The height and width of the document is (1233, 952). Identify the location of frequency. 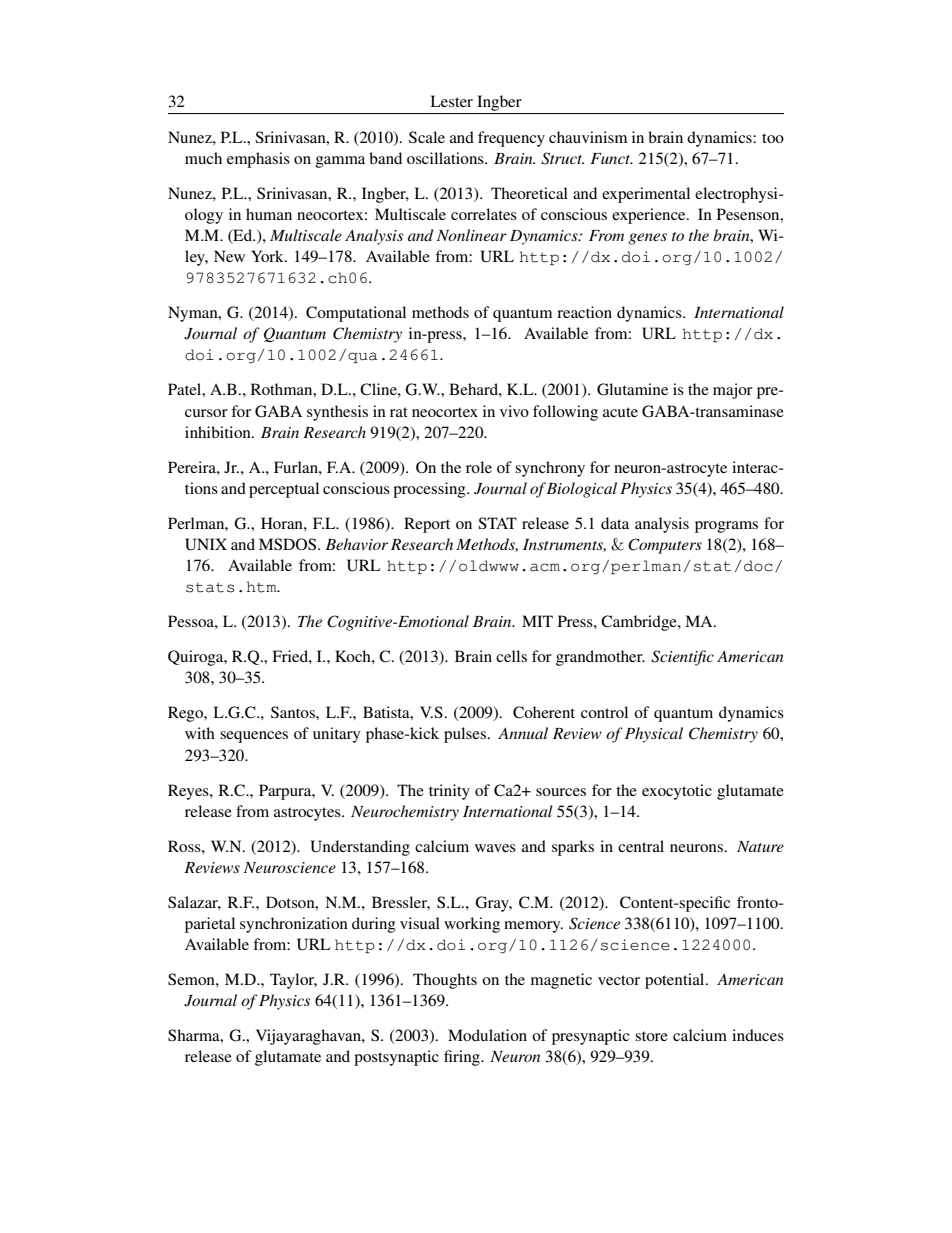
(511, 139).
